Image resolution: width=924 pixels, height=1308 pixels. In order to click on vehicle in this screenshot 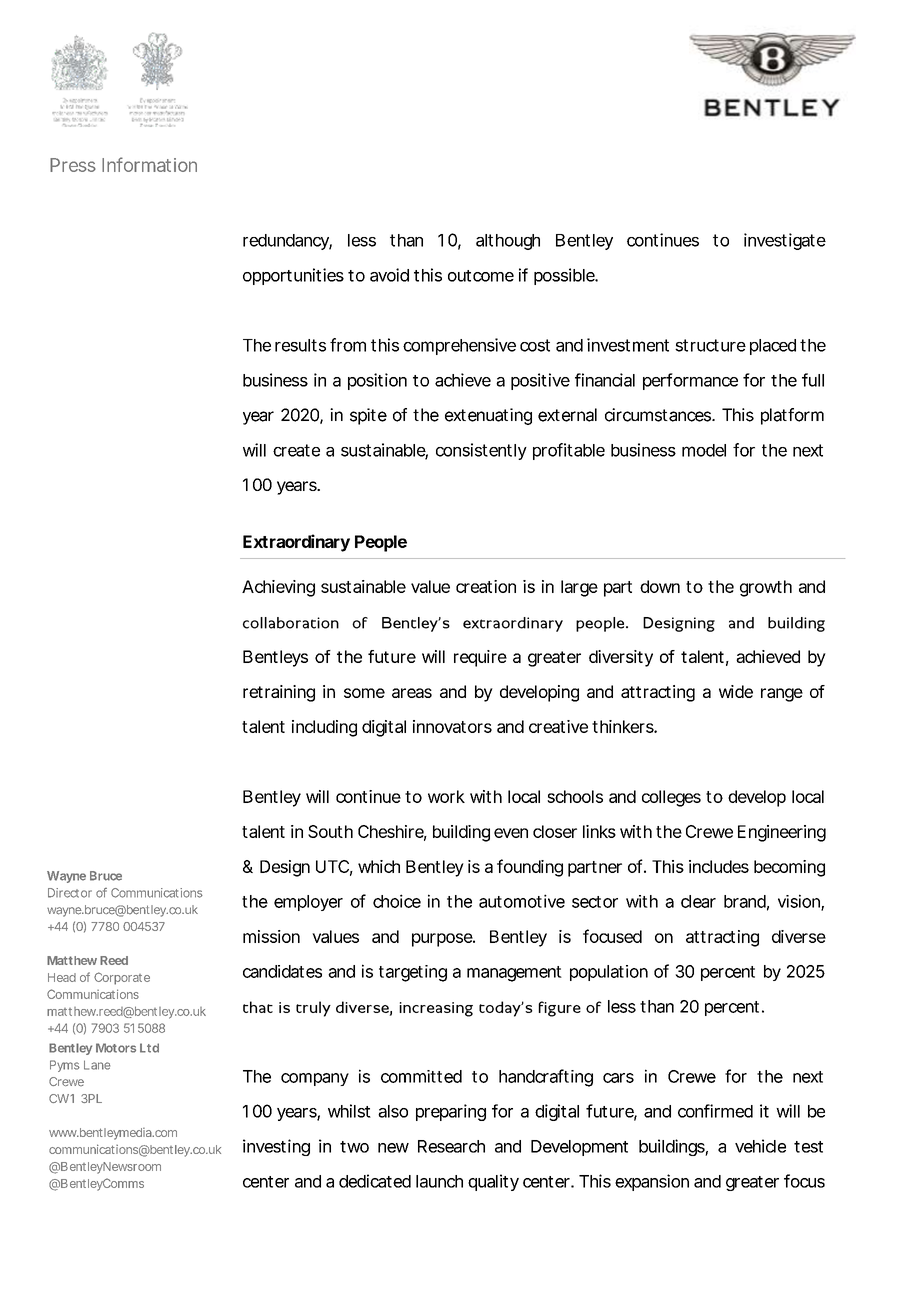, I will do `click(760, 1146)`.
